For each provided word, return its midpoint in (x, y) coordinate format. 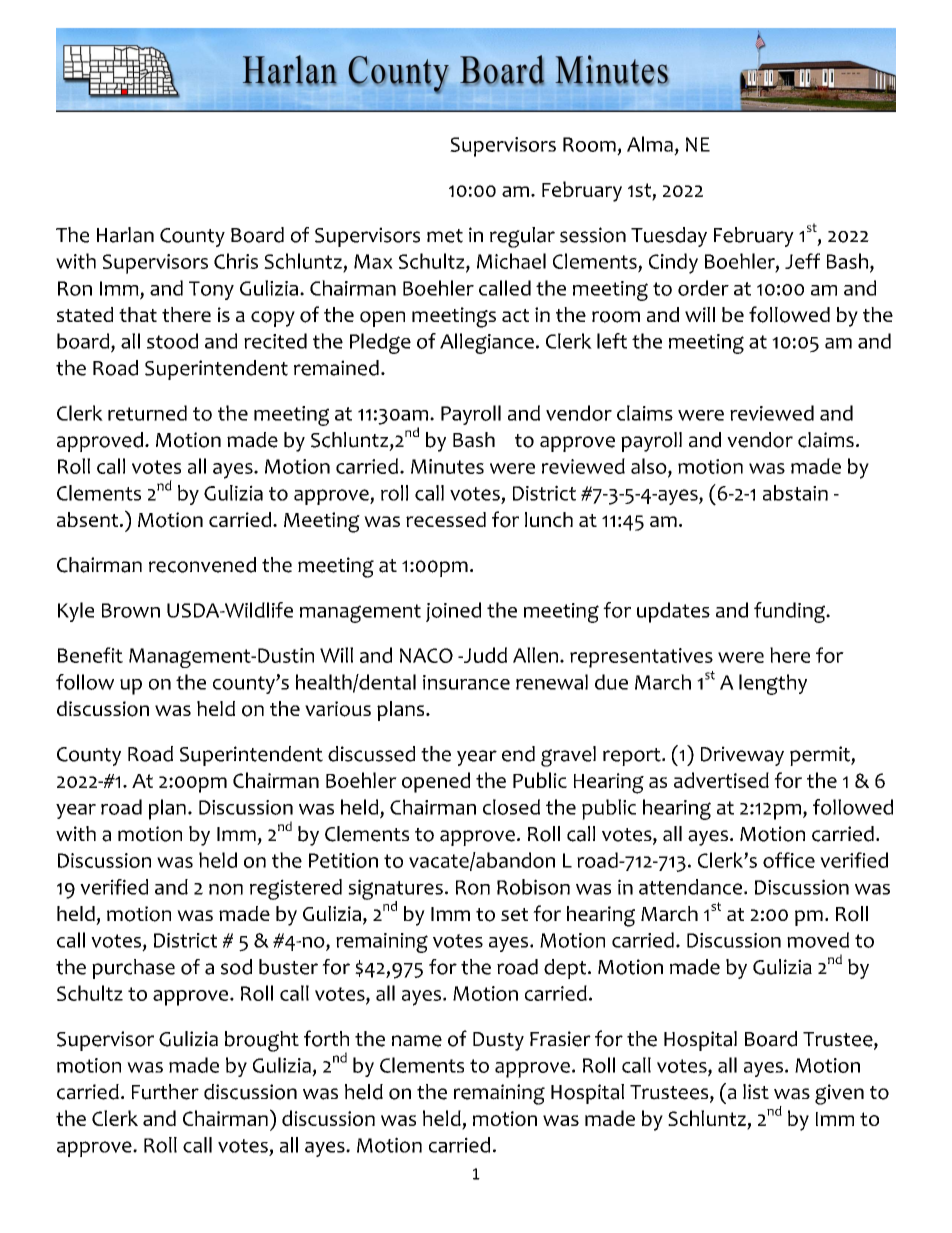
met (445, 236)
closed (511, 807)
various (338, 709)
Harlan (125, 235)
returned (147, 413)
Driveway (742, 756)
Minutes (447, 466)
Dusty (498, 1041)
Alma (650, 144)
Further (165, 1092)
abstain (795, 493)
